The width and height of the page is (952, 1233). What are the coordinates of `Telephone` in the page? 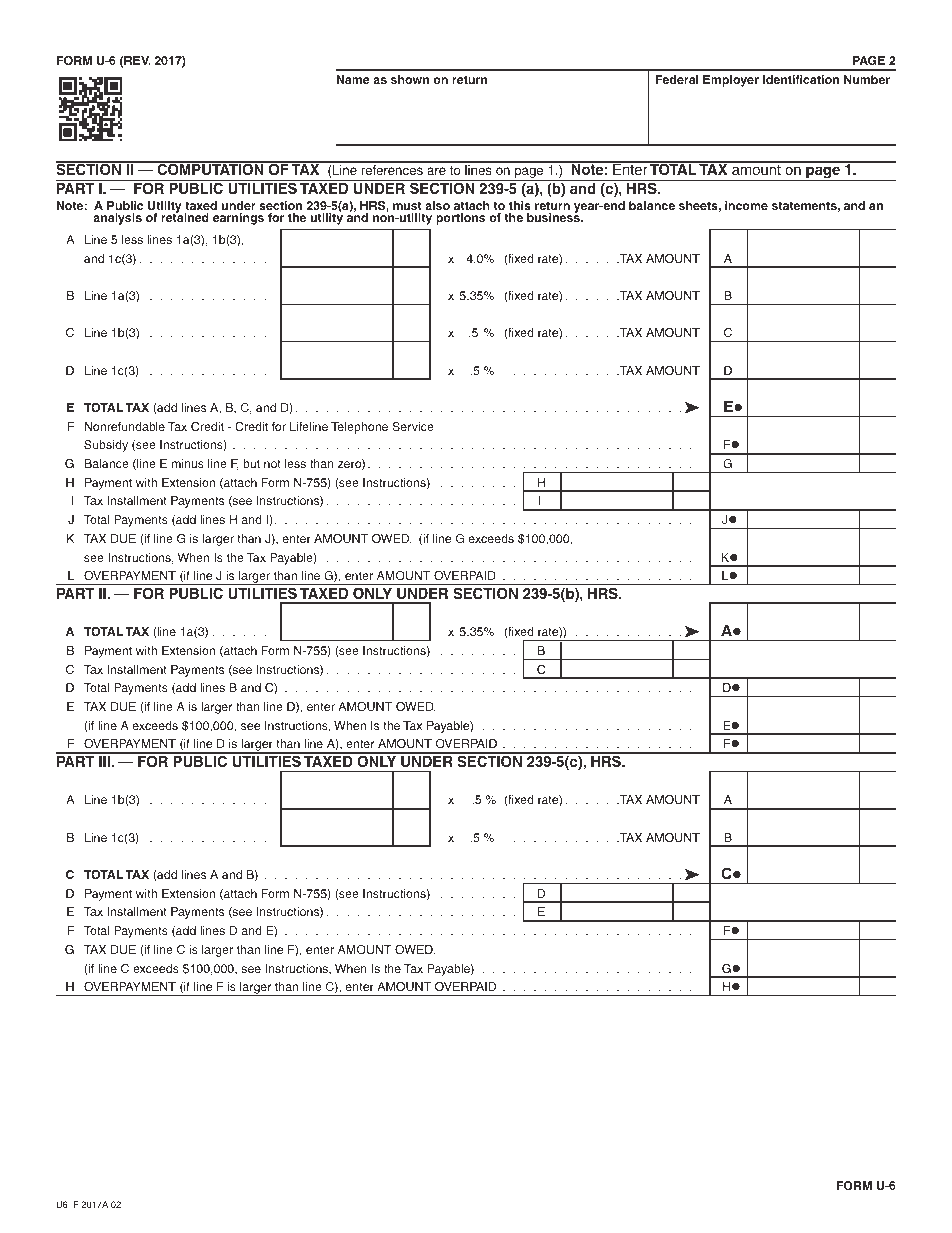 It's located at (359, 428).
